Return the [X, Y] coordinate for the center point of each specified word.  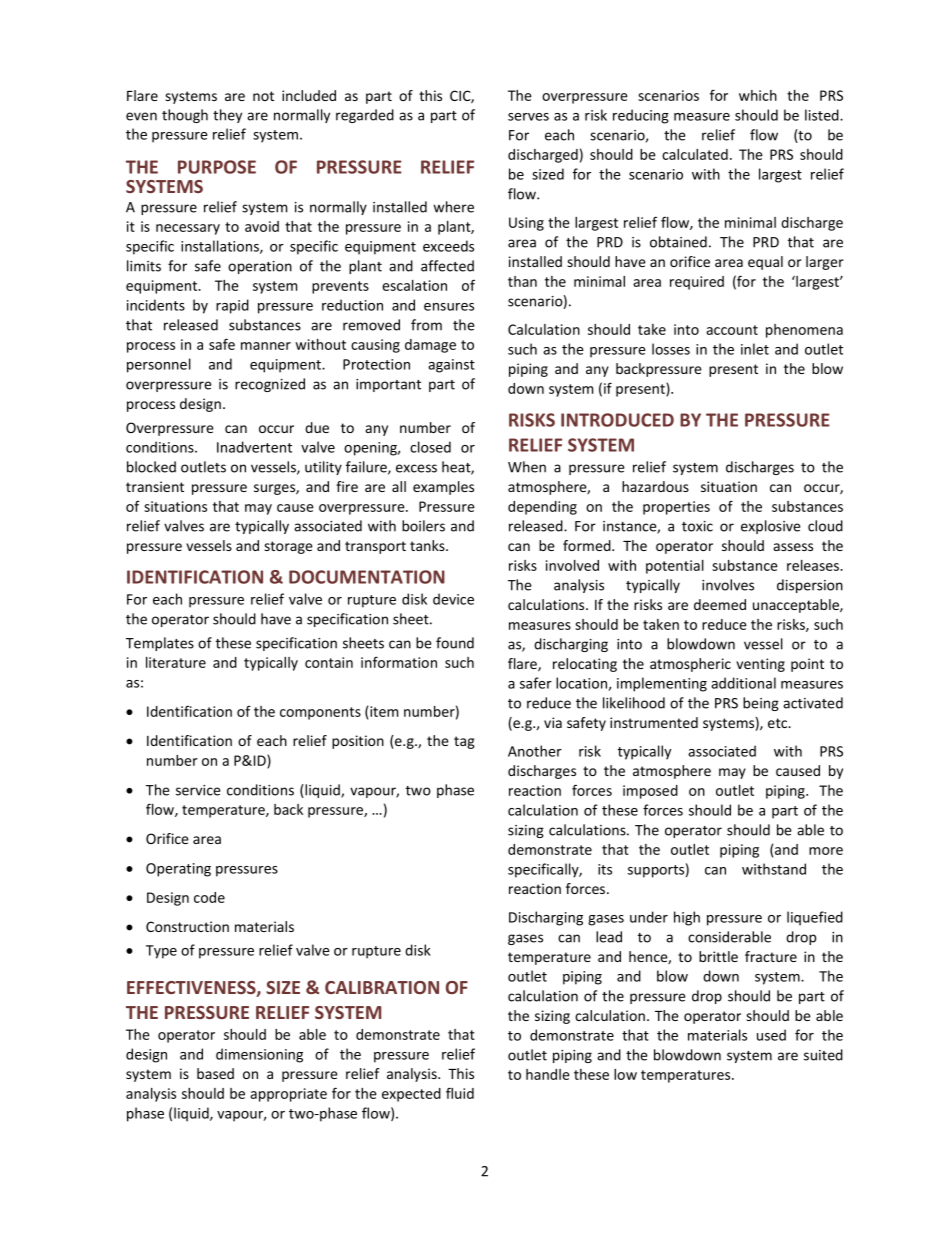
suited [823, 1055]
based [215, 1073]
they [227, 116]
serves [528, 117]
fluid [460, 1093]
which [758, 95]
